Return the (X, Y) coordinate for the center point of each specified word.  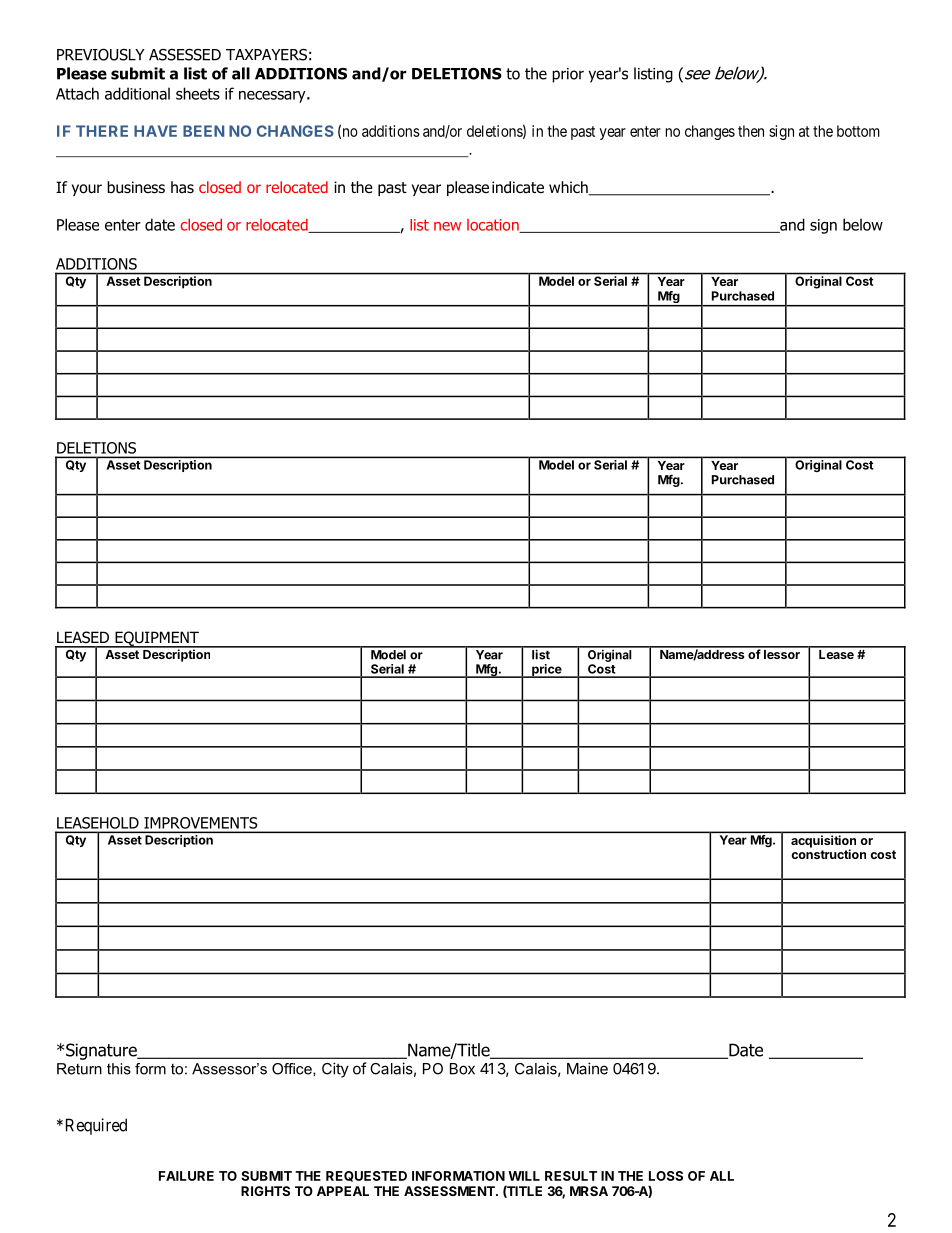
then (751, 131)
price (547, 671)
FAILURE (186, 1176)
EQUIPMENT (157, 639)
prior (568, 75)
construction (828, 854)
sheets (198, 93)
